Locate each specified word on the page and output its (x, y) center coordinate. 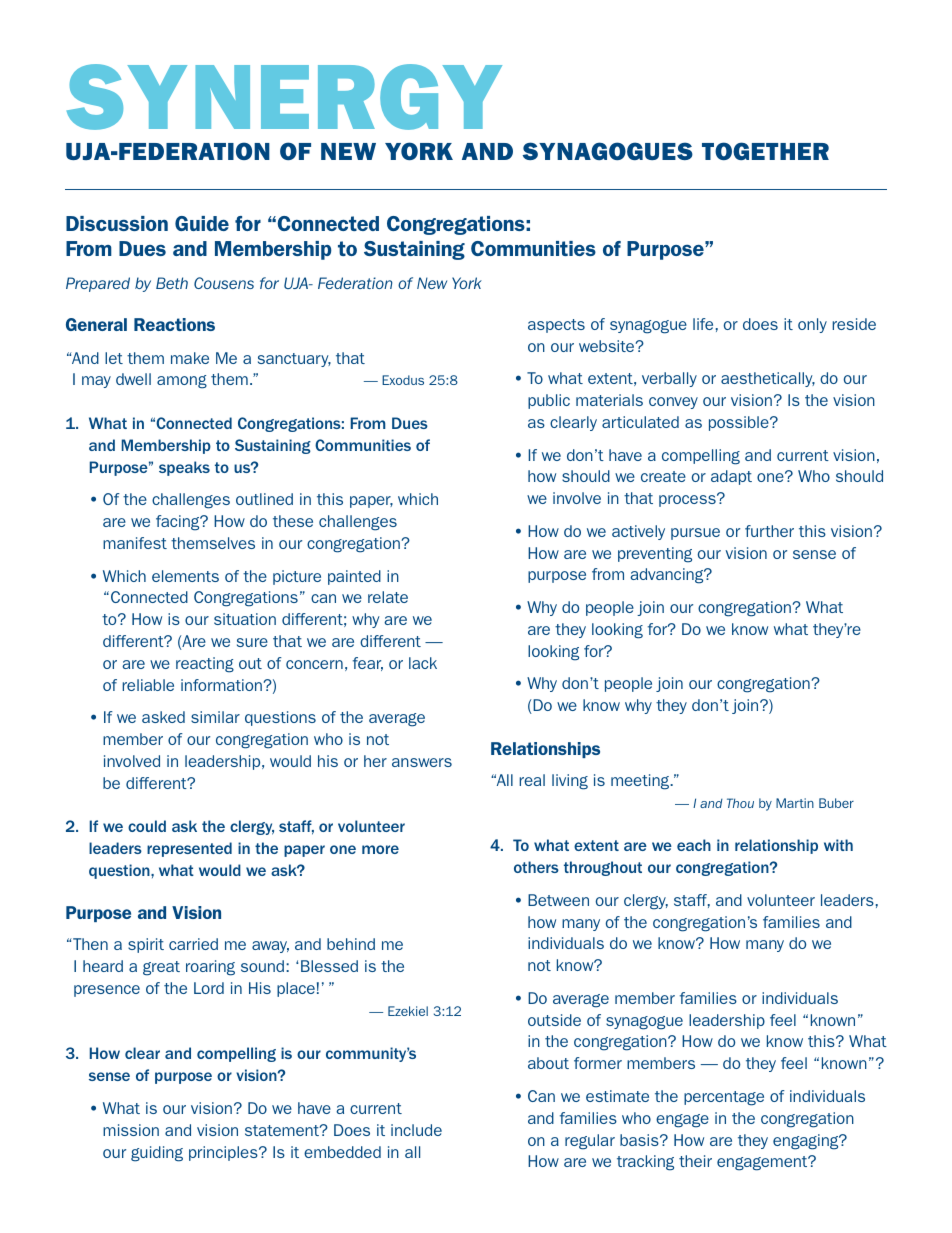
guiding (157, 1154)
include (416, 1130)
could (147, 826)
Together (765, 151)
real (532, 780)
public (549, 401)
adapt (731, 477)
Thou (740, 803)
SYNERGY (284, 97)
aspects (556, 326)
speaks (184, 468)
